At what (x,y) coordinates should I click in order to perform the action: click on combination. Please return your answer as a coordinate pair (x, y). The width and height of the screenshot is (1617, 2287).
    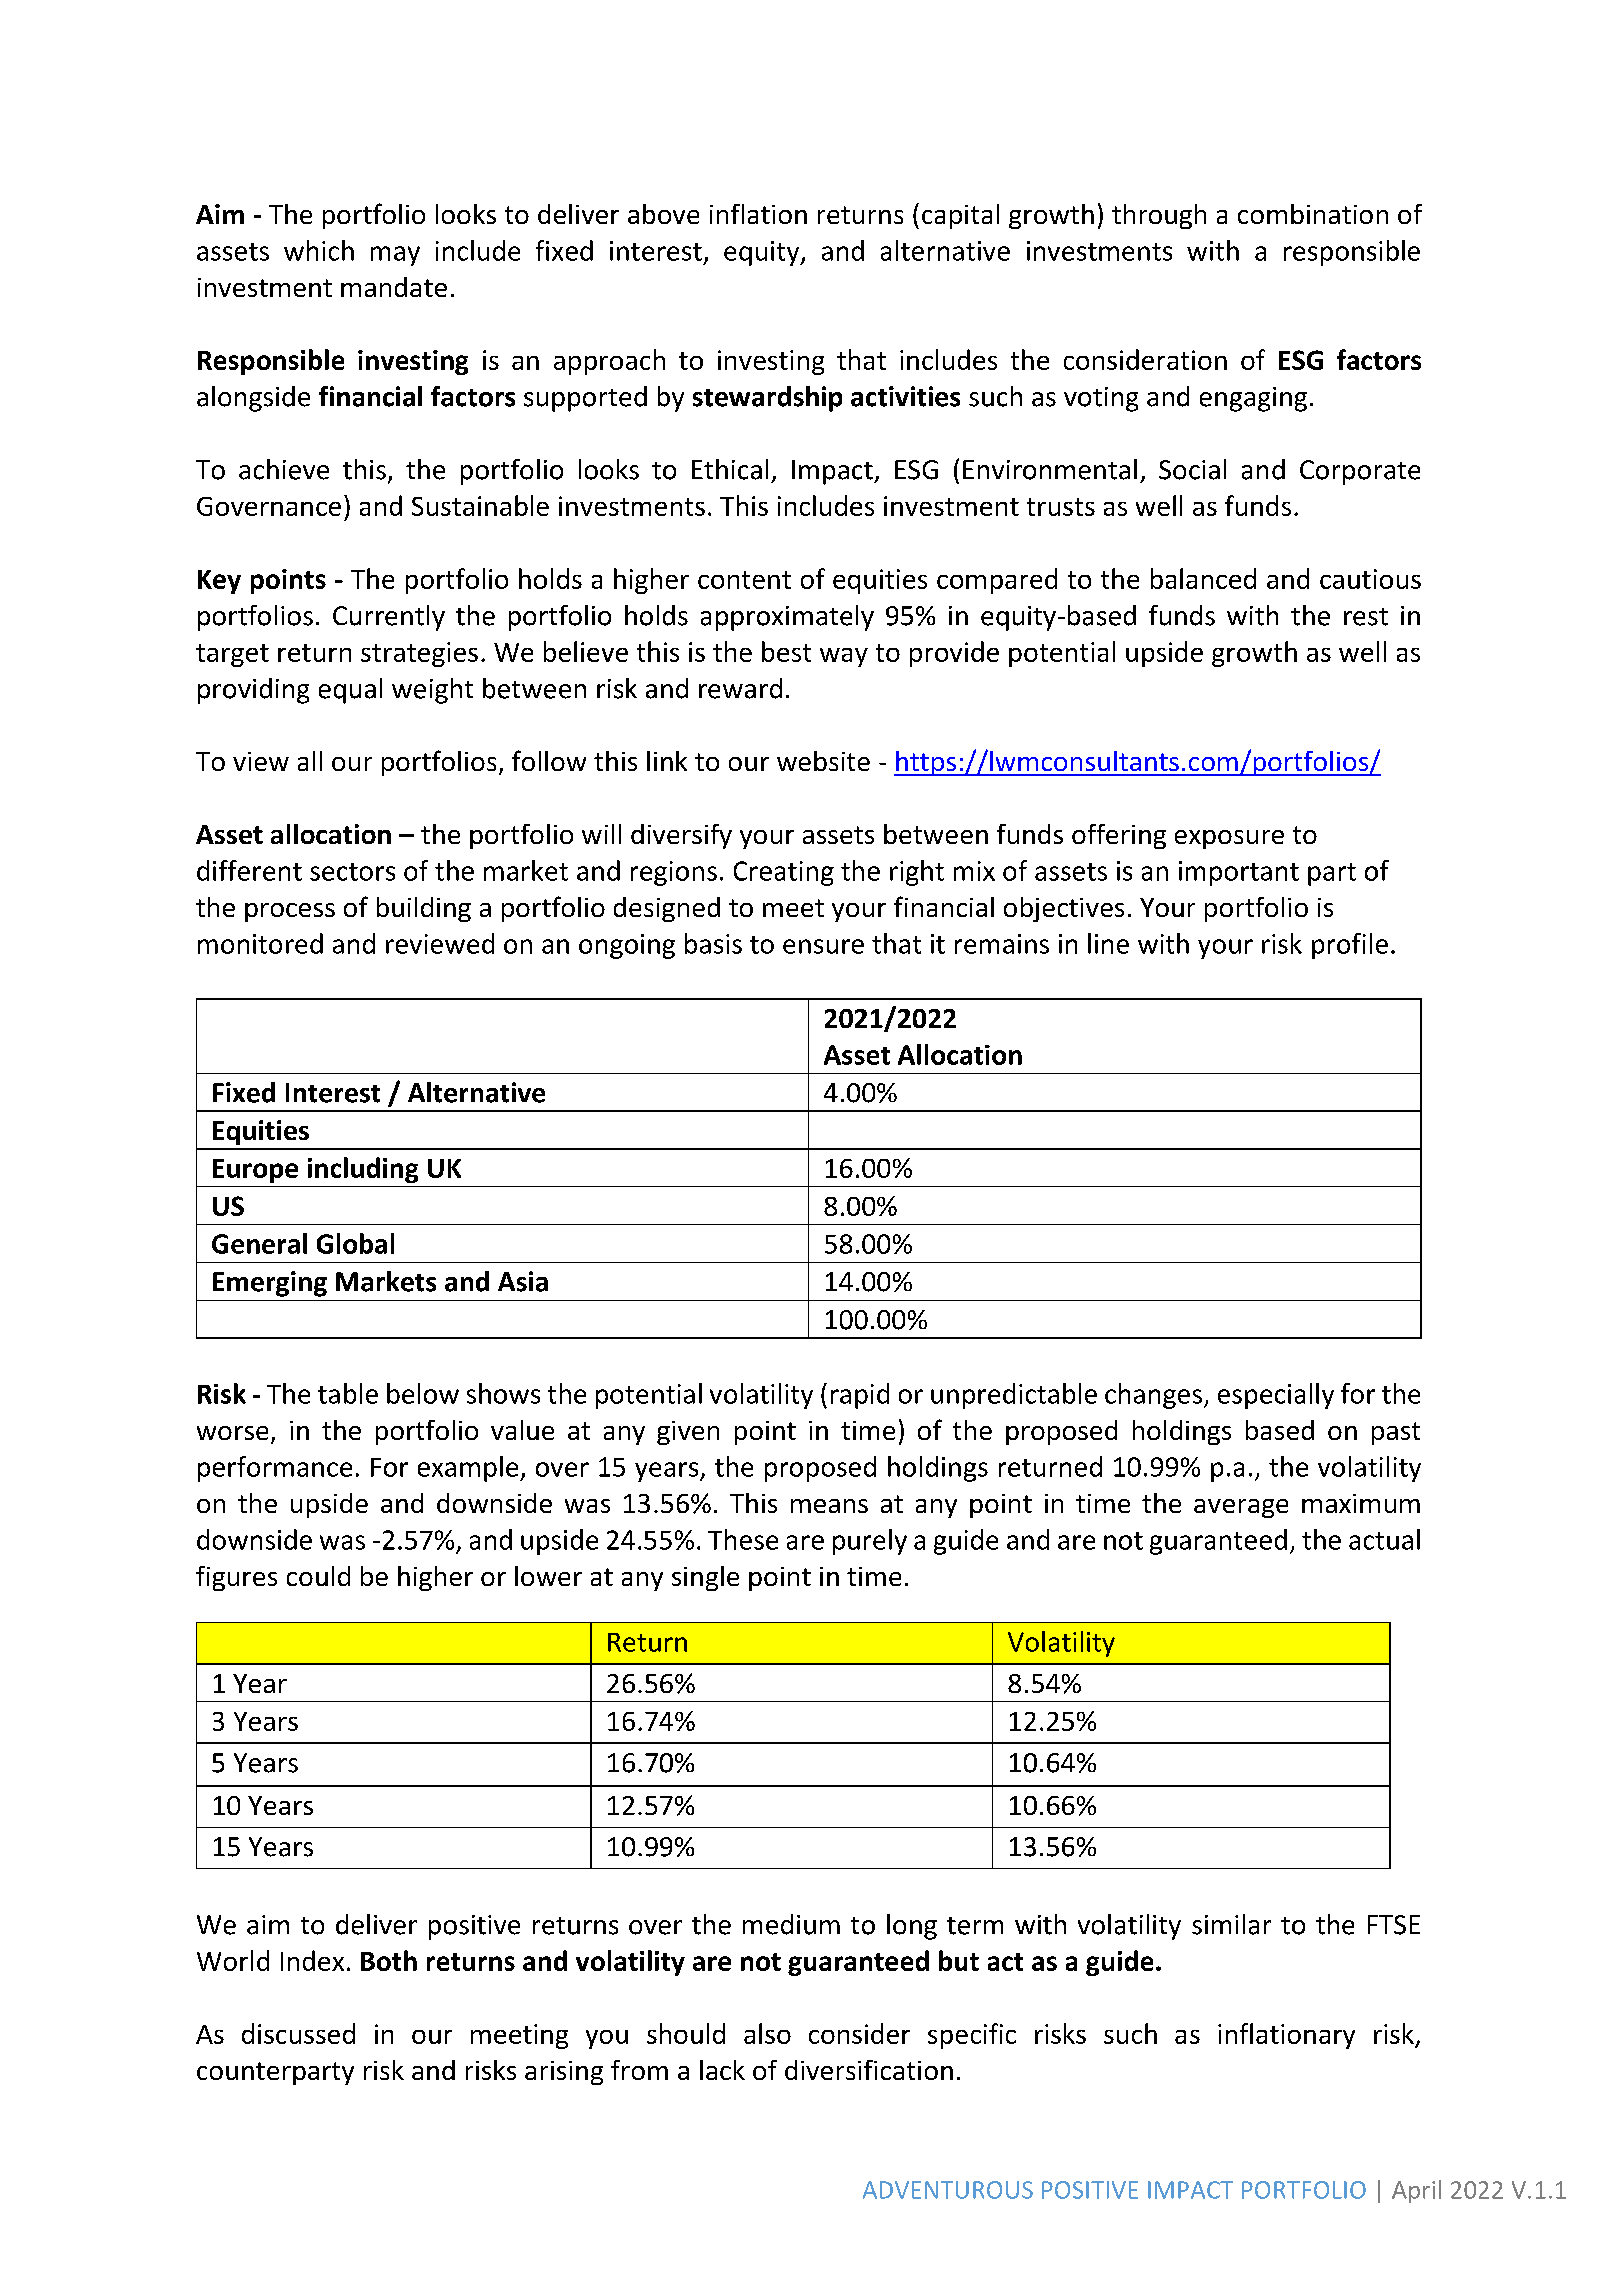
    Looking at the image, I should click on (1313, 214).
